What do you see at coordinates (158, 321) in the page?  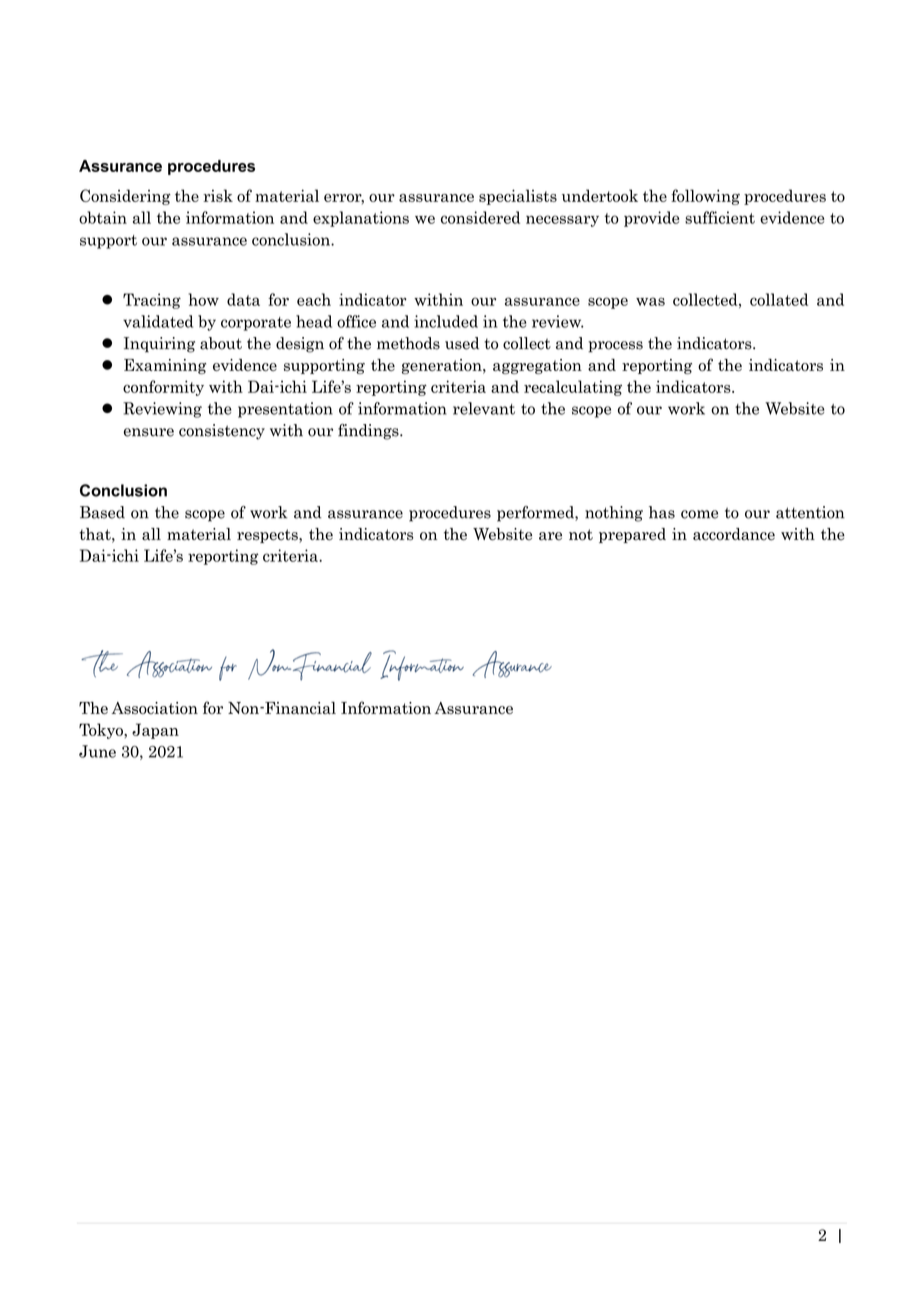 I see `validated` at bounding box center [158, 321].
